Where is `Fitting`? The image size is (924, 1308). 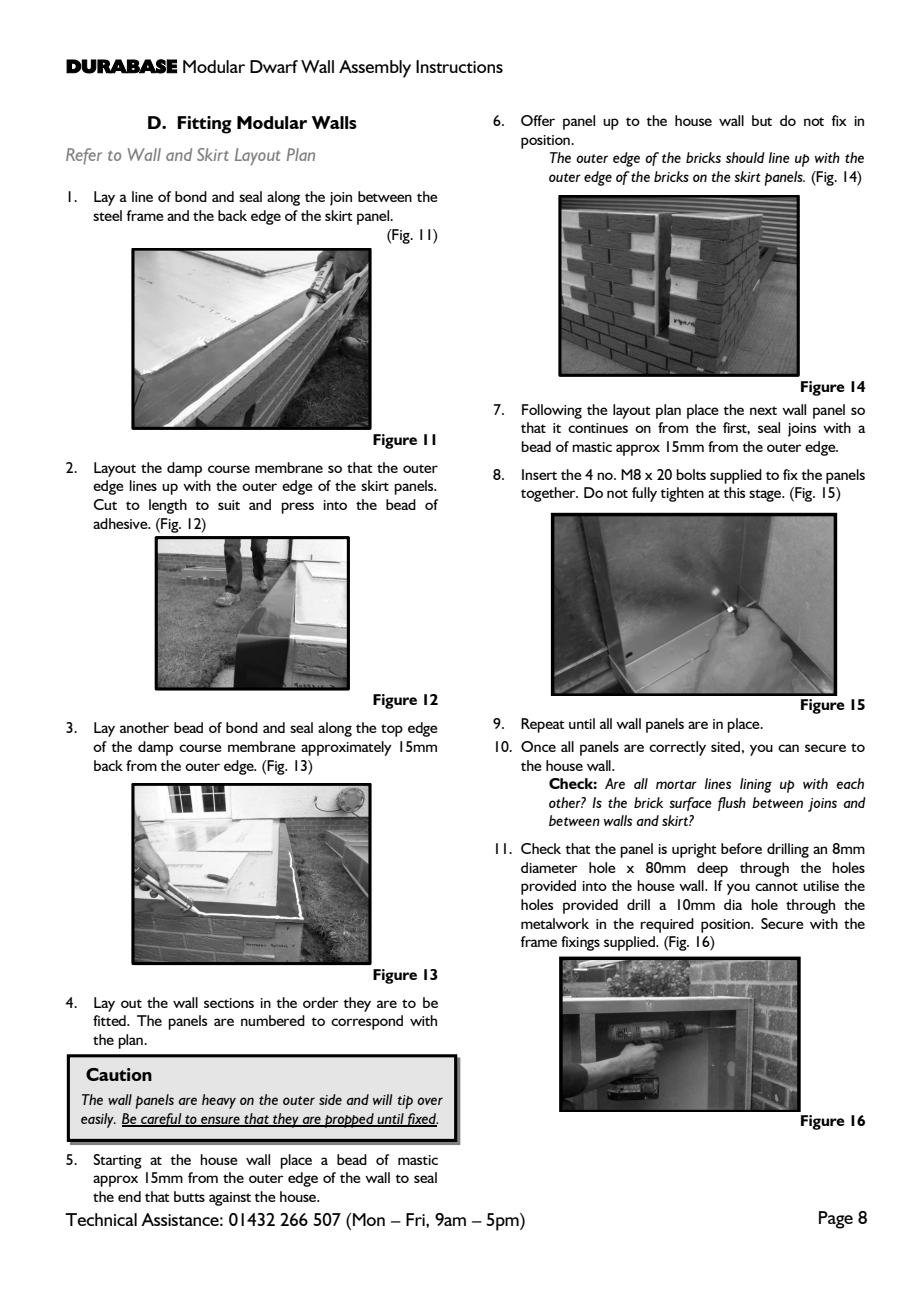
Fitting is located at coordinates (204, 125).
